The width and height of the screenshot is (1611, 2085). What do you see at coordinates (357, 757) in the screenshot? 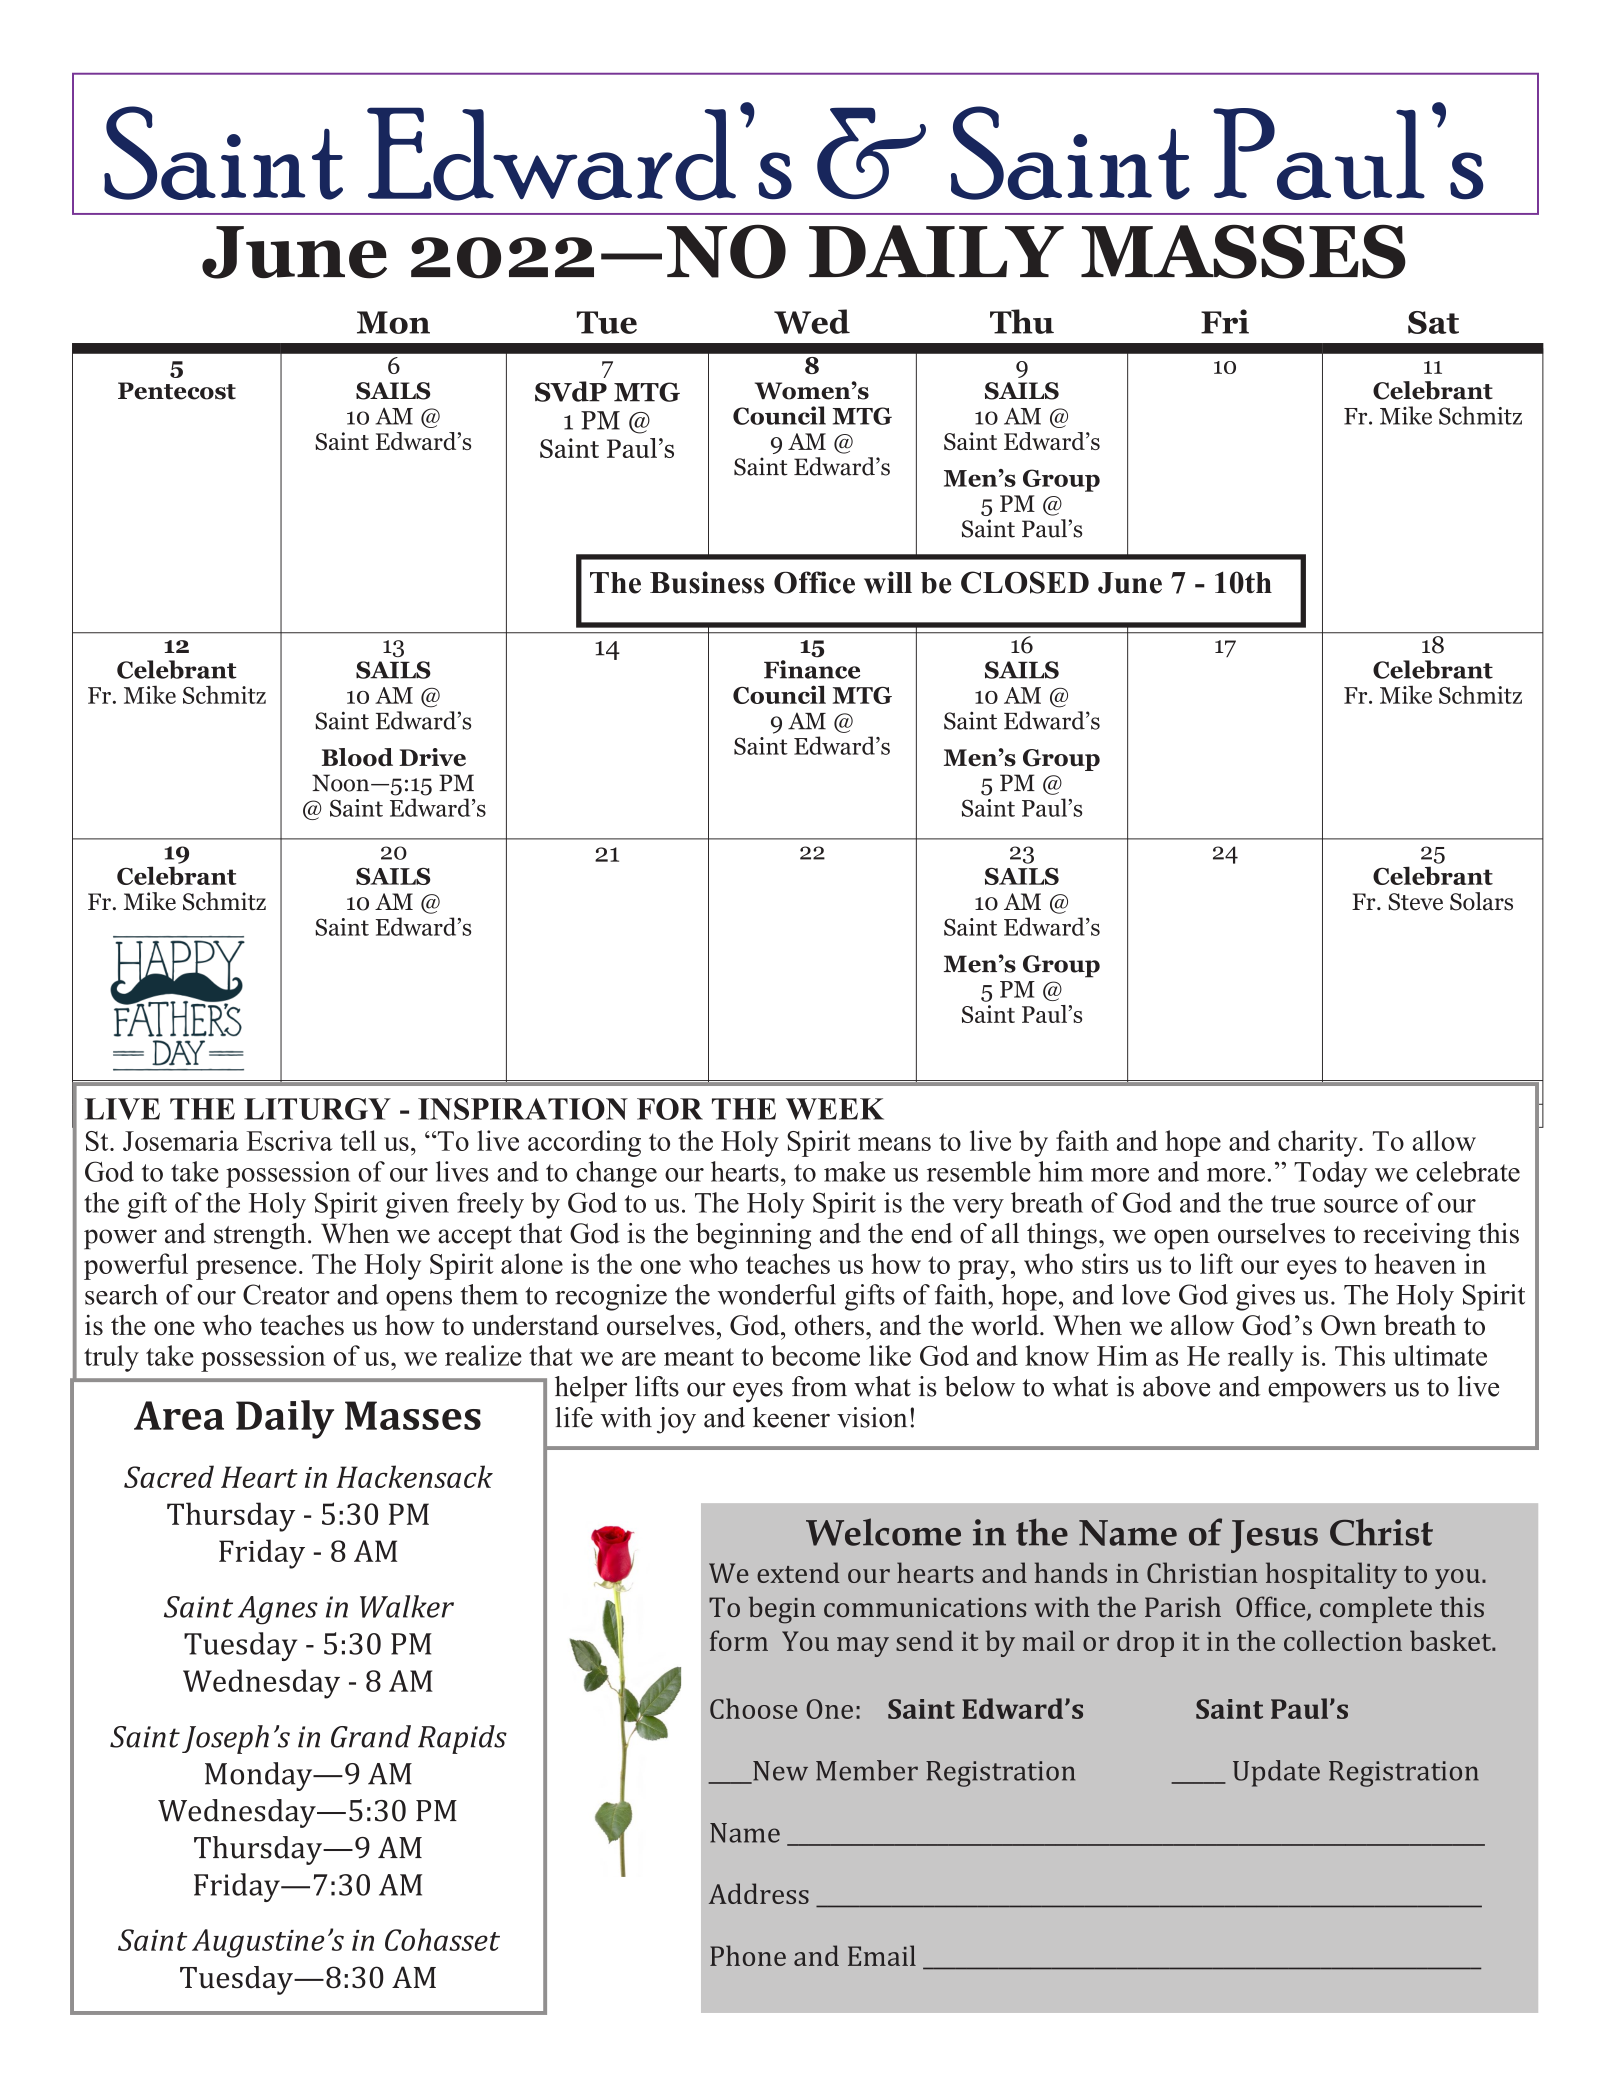
I see `Blood` at bounding box center [357, 757].
